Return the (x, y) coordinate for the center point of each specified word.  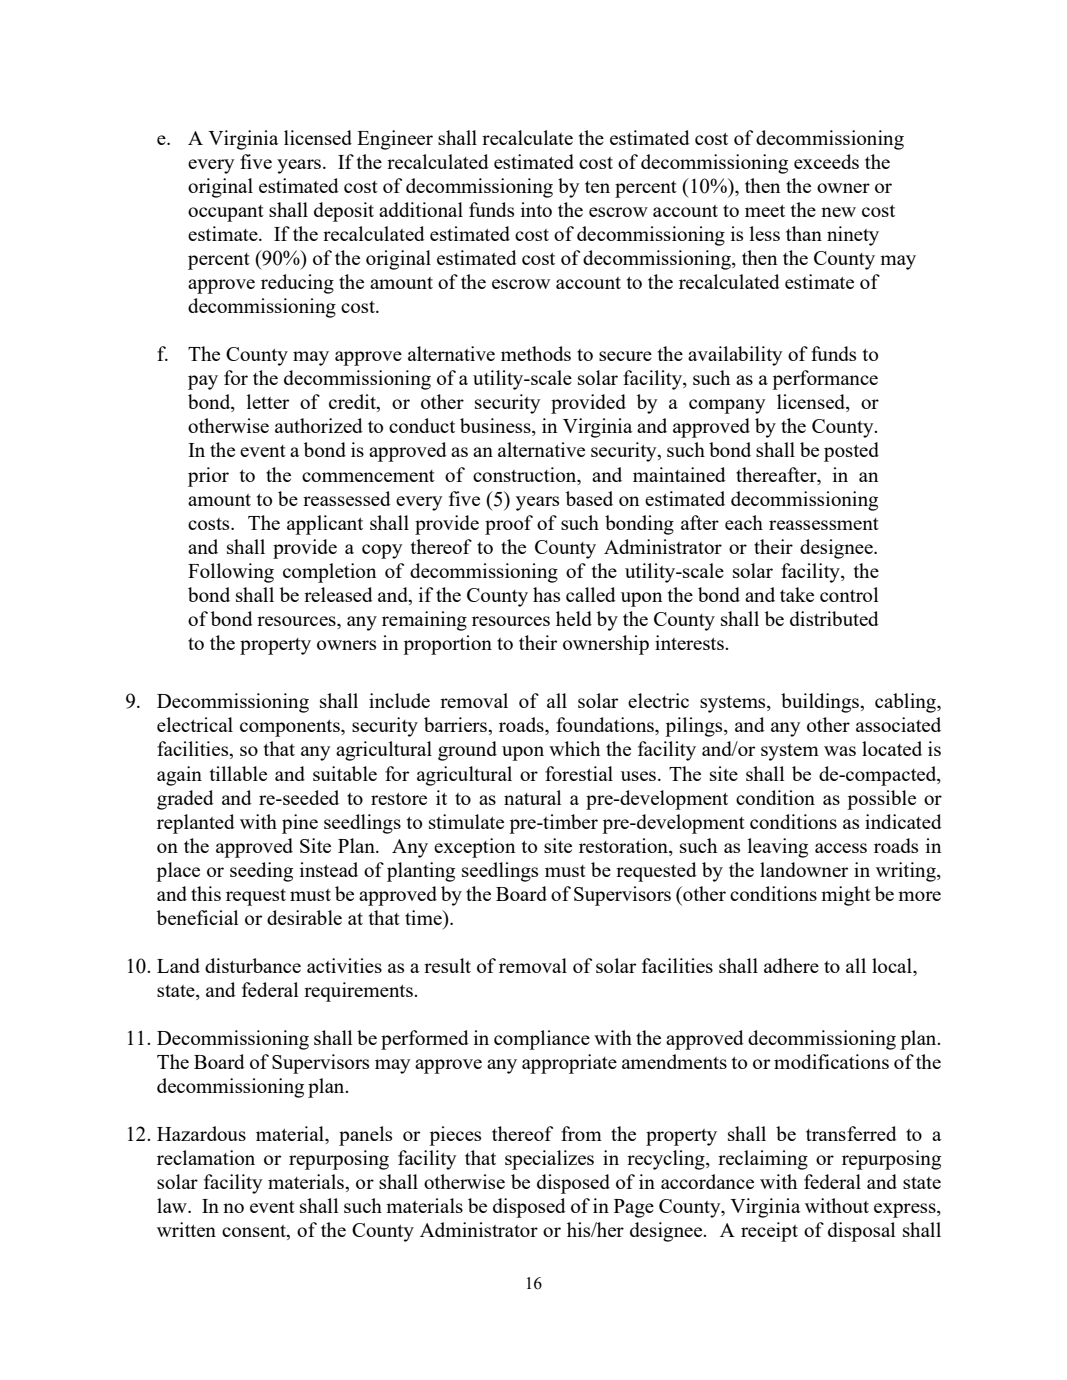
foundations (606, 726)
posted (851, 452)
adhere (791, 965)
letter (268, 401)
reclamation (206, 1157)
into (536, 209)
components (291, 728)
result (447, 965)
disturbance (253, 965)
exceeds (826, 161)
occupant (226, 213)
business (496, 427)
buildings (821, 703)
